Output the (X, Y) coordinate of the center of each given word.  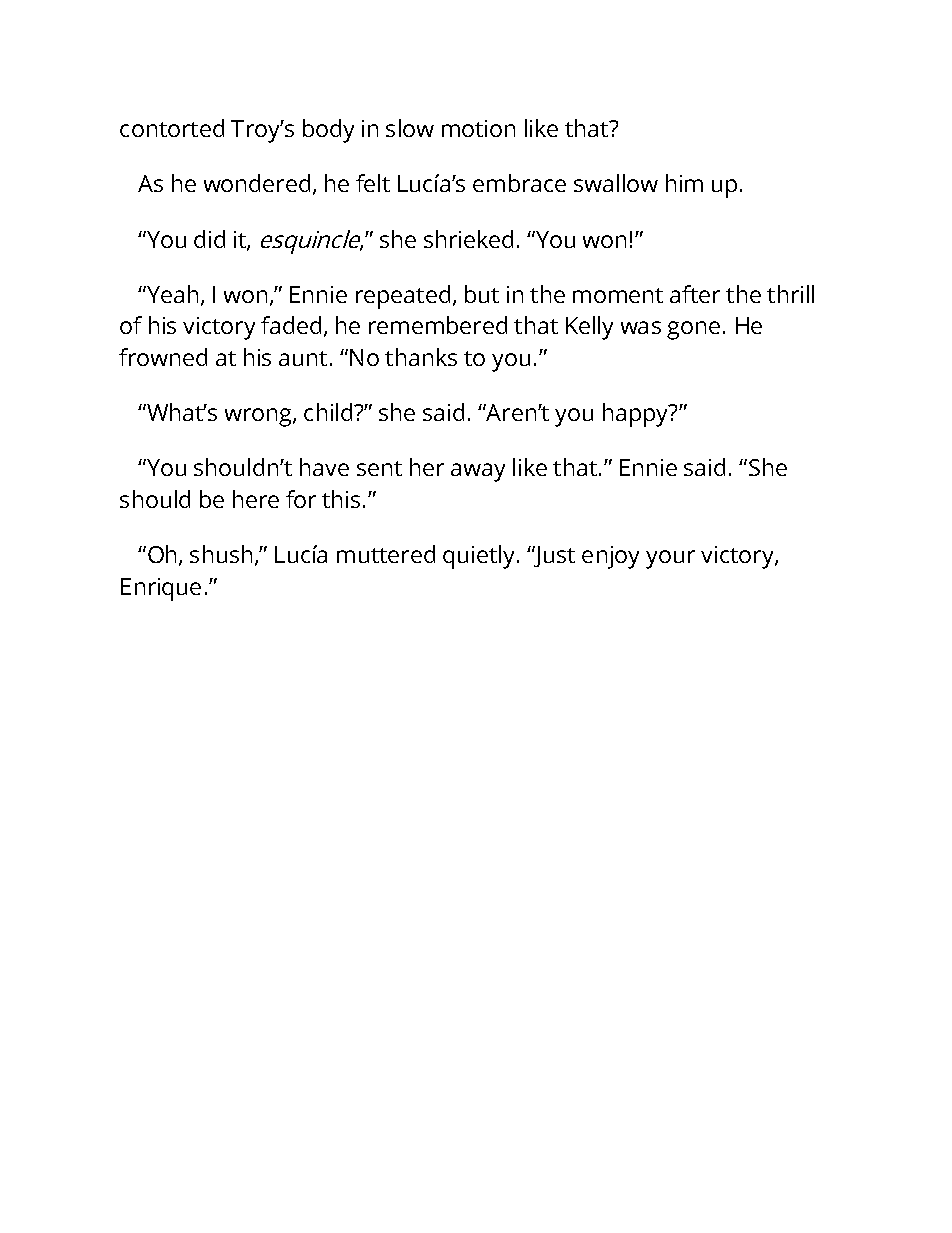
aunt (303, 358)
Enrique (161, 589)
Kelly (589, 328)
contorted (172, 128)
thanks (421, 357)
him (684, 183)
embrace (519, 183)
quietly (478, 557)
